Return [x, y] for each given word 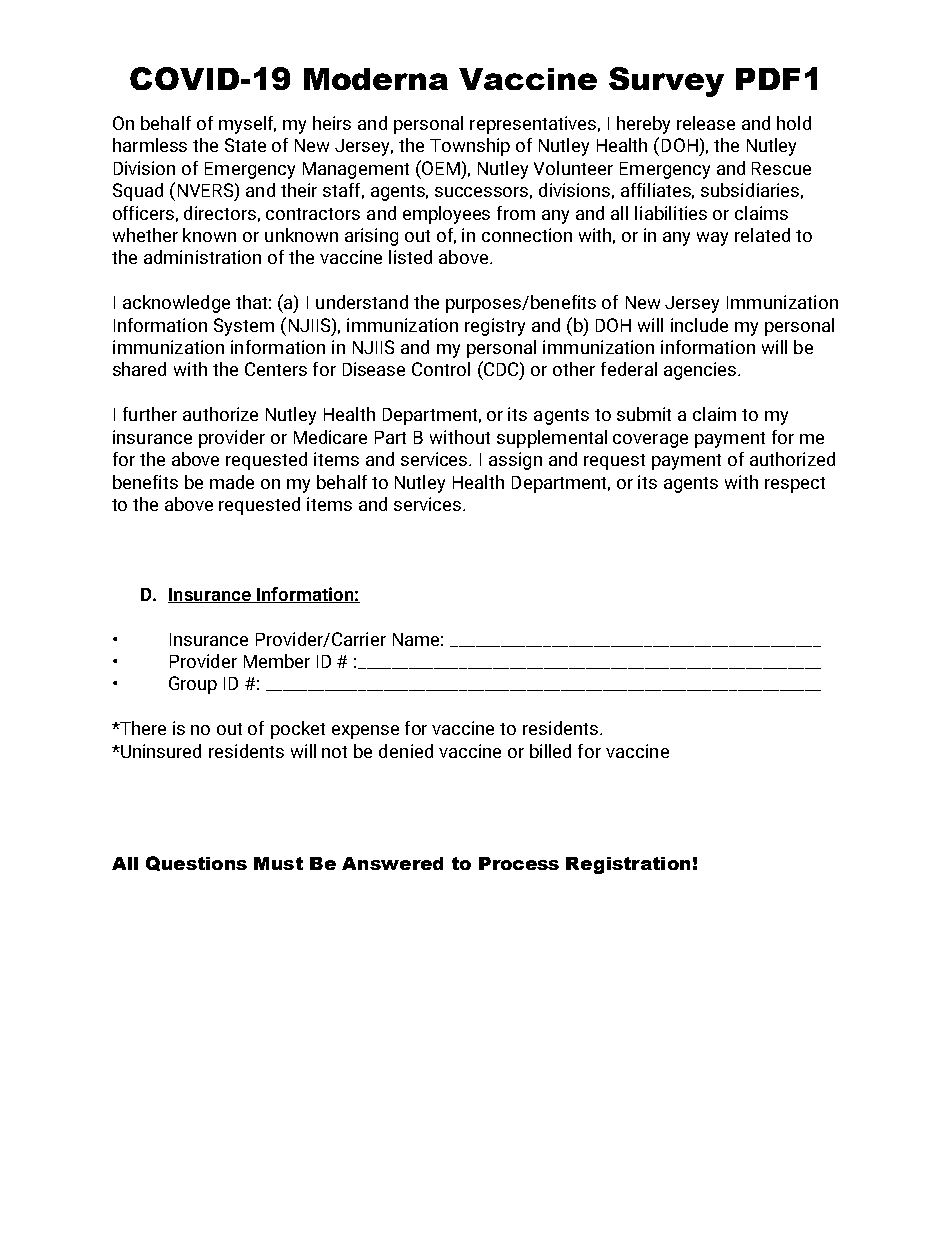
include [699, 325]
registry [495, 327]
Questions [196, 863]
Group [193, 685]
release [706, 123]
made [232, 482]
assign [515, 461]
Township [470, 147]
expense [365, 732]
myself [247, 125]
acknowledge [176, 304]
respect [795, 485]
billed [550, 751]
